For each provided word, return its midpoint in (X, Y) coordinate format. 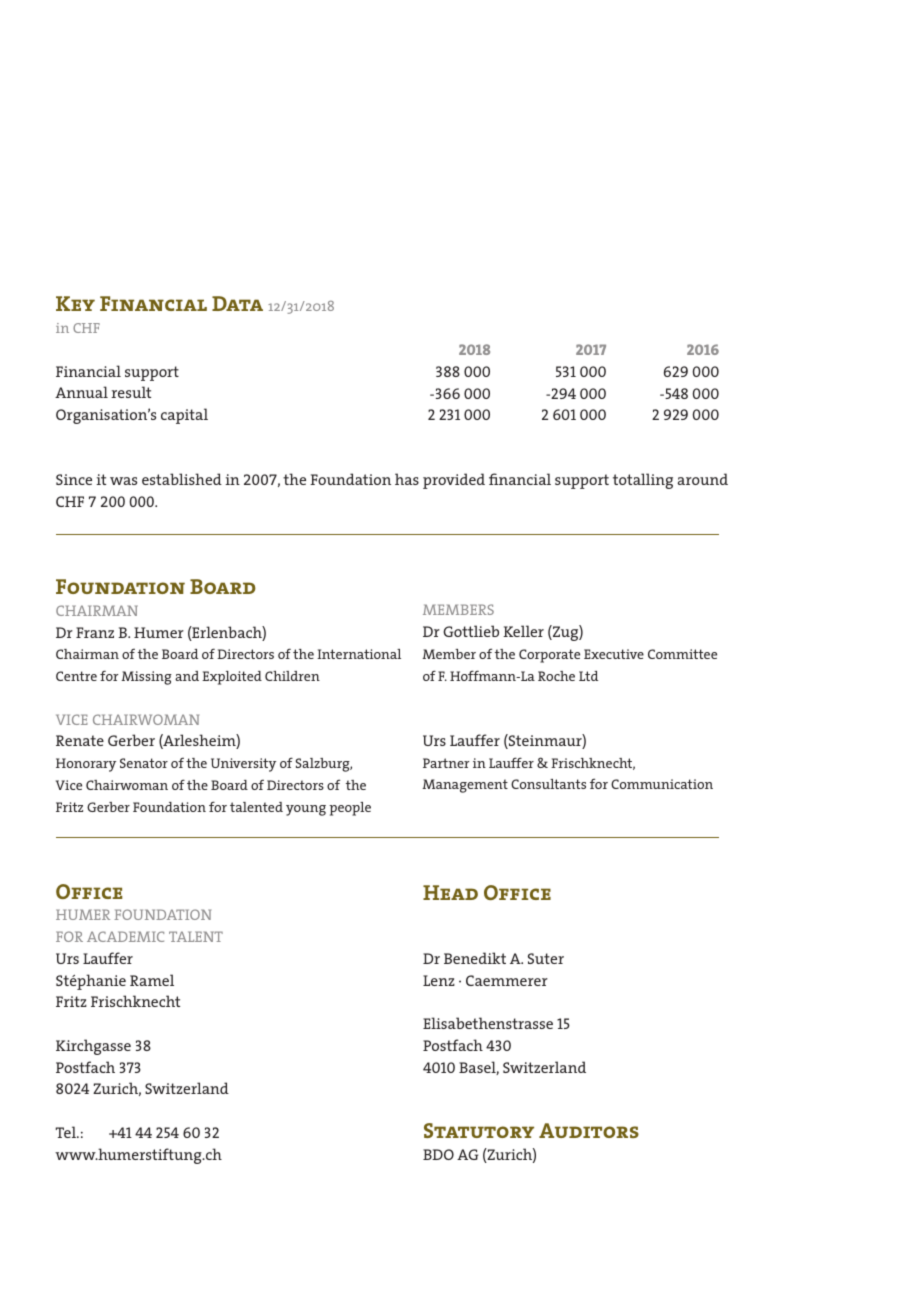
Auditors (589, 1130)
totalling (643, 481)
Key (75, 303)
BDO (438, 1154)
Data (237, 303)
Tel (67, 1132)
